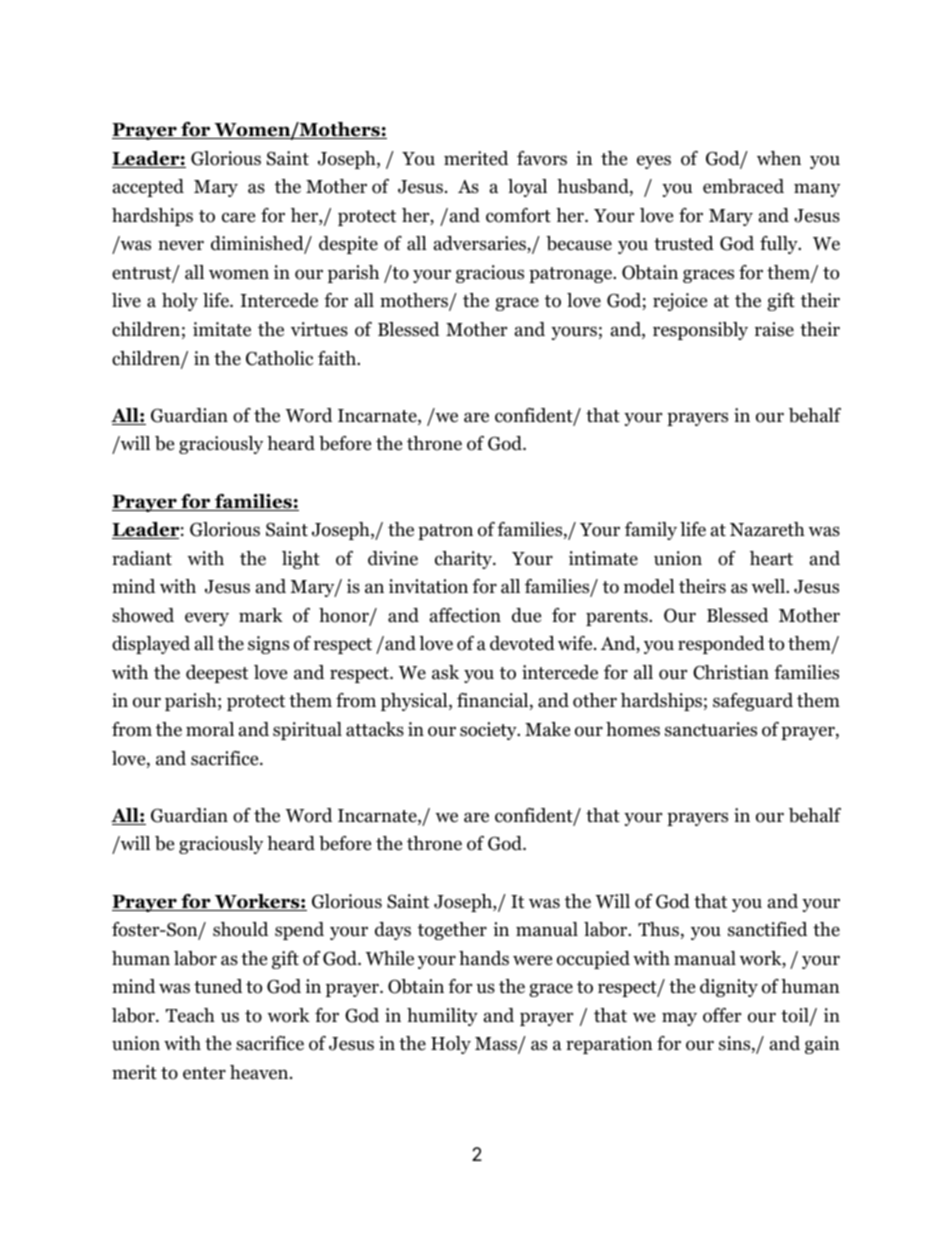  I want to click on enter, so click(204, 1073).
